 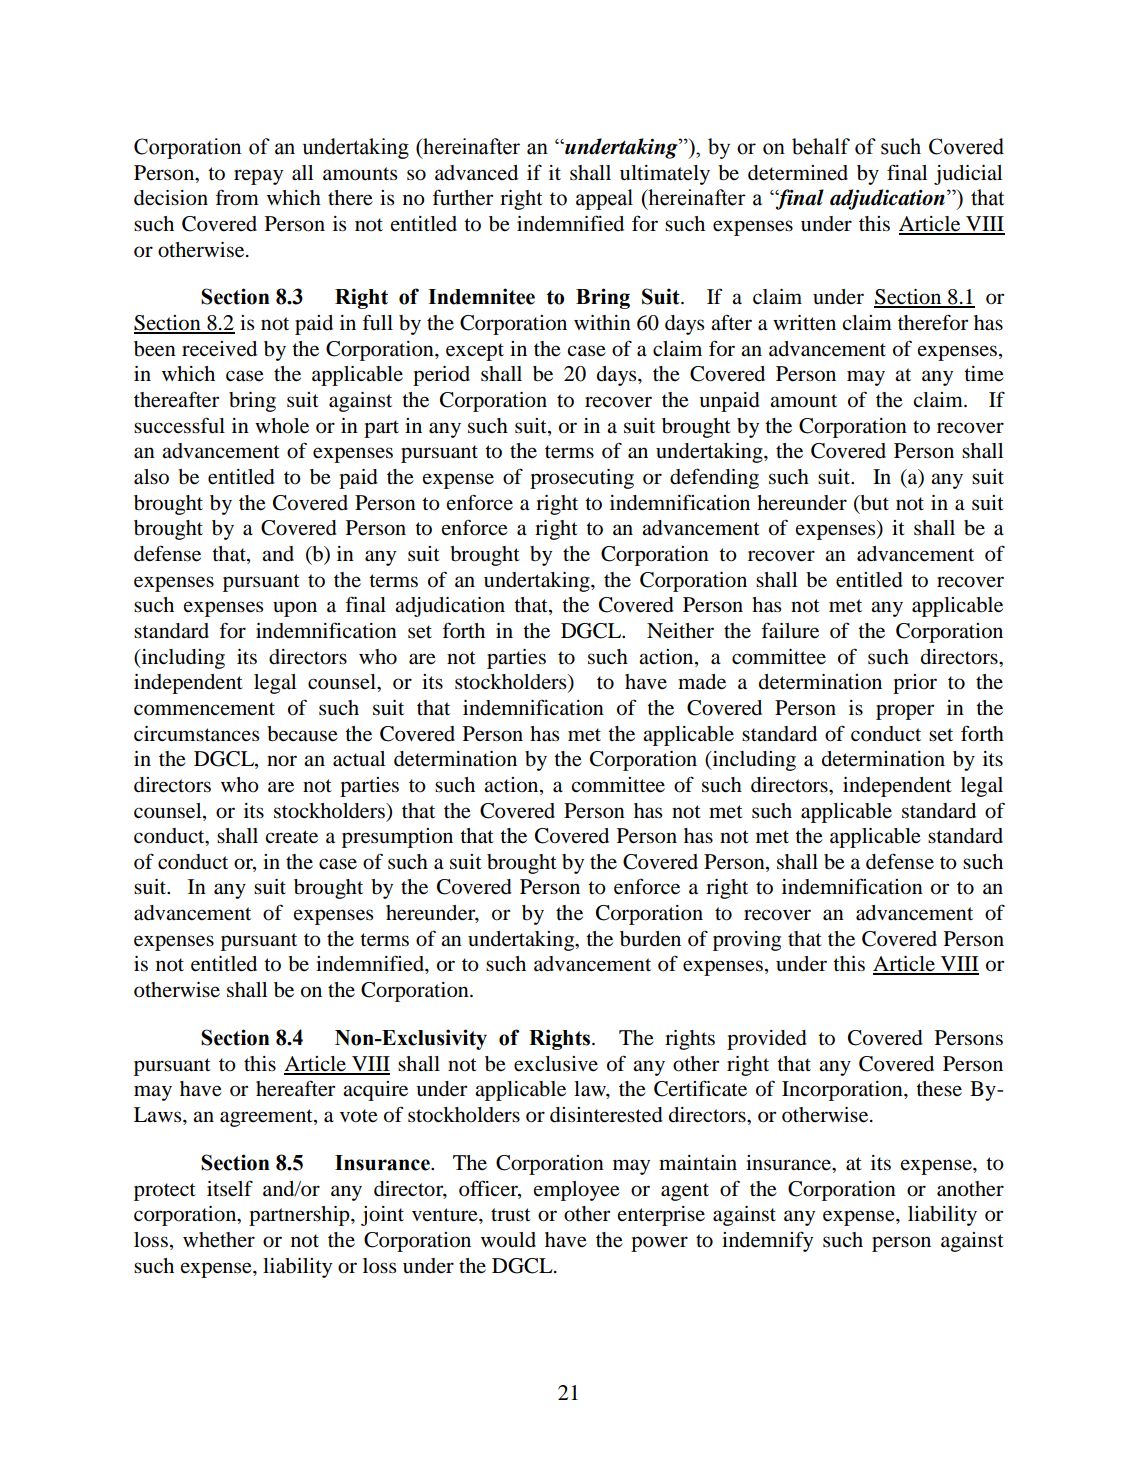 What do you see at coordinates (873, 503) in the screenshot?
I see `but` at bounding box center [873, 503].
